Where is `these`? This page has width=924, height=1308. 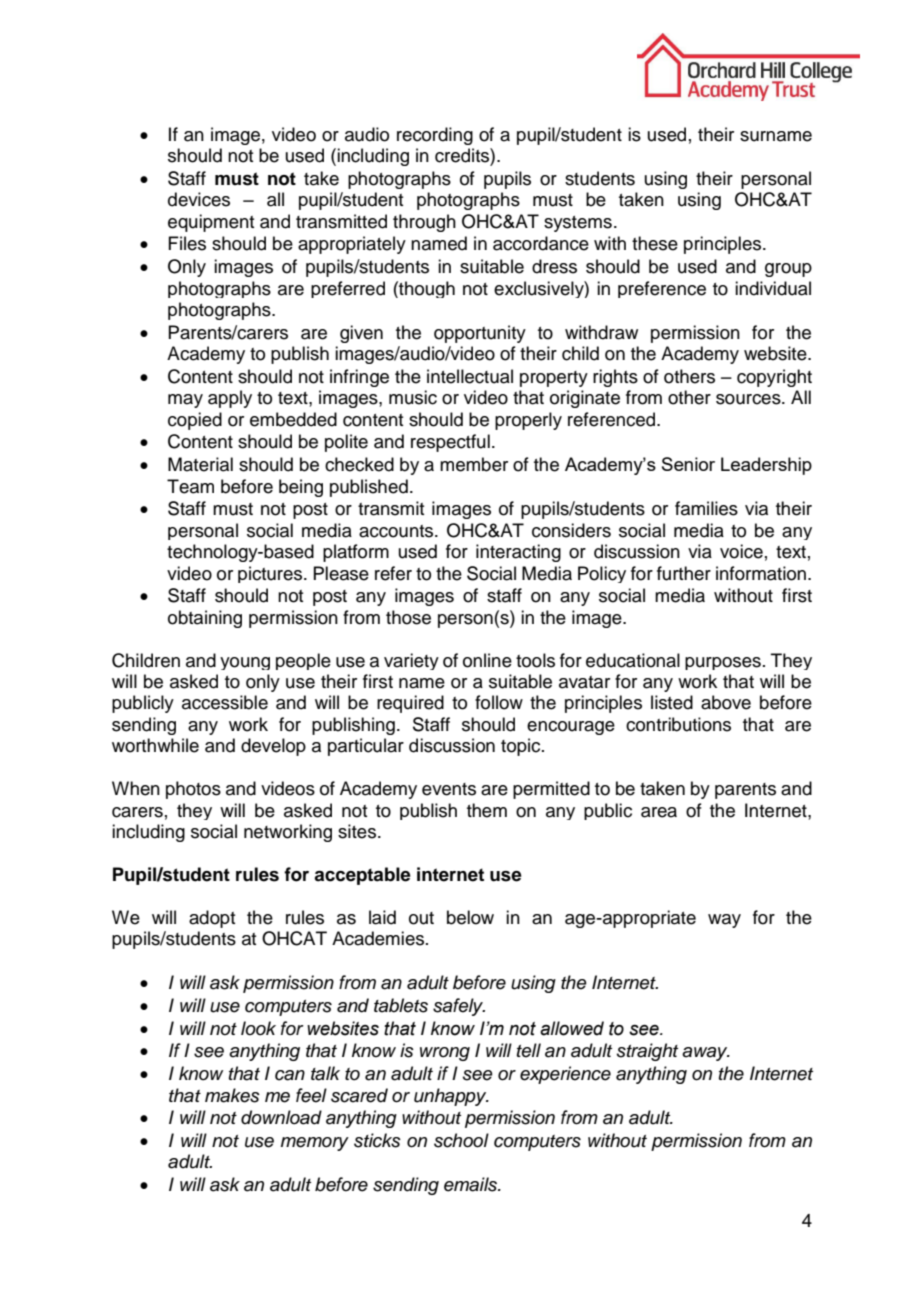
these is located at coordinates (655, 243).
